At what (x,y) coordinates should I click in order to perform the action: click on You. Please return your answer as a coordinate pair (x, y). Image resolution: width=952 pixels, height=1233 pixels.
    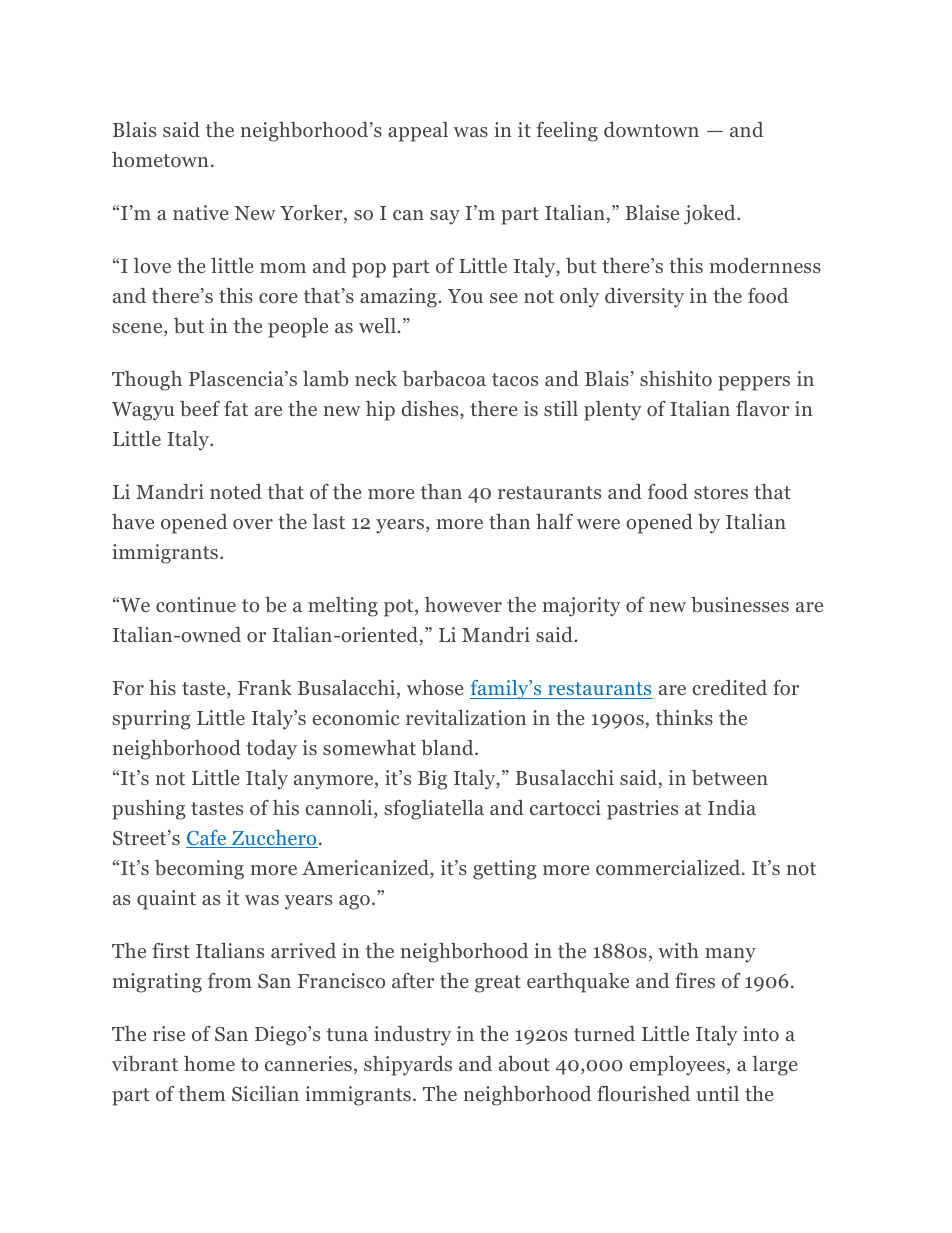
    Looking at the image, I should click on (465, 296).
